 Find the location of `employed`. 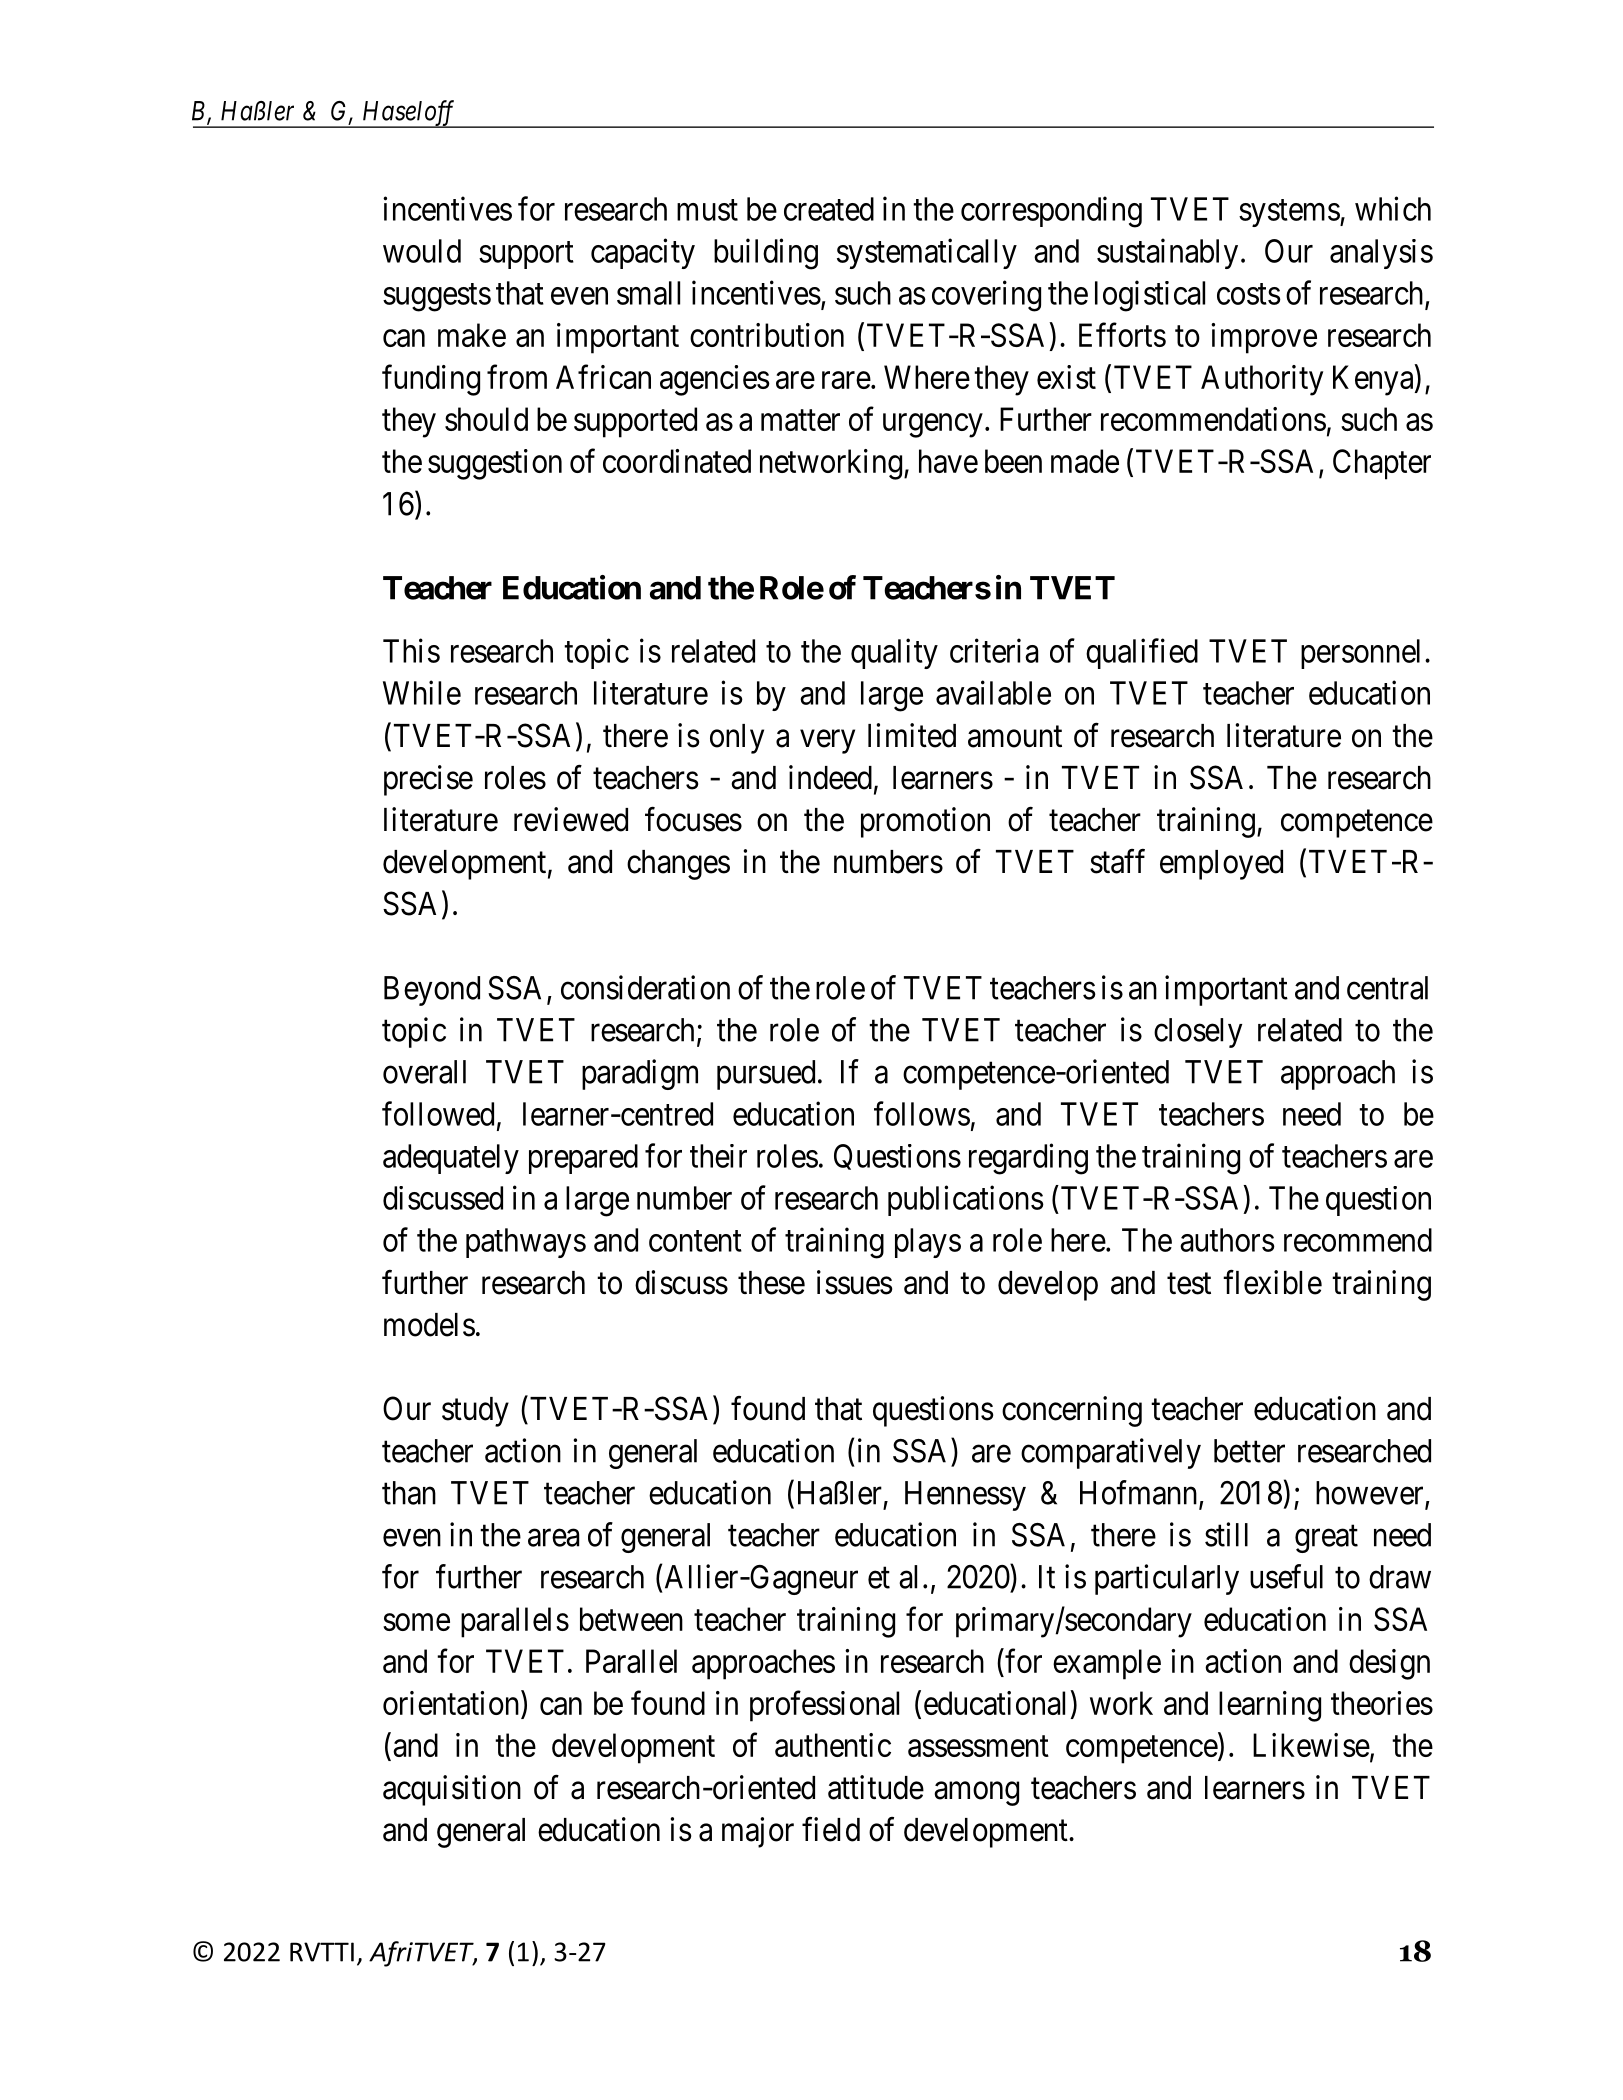

employed is located at coordinates (1221, 865).
